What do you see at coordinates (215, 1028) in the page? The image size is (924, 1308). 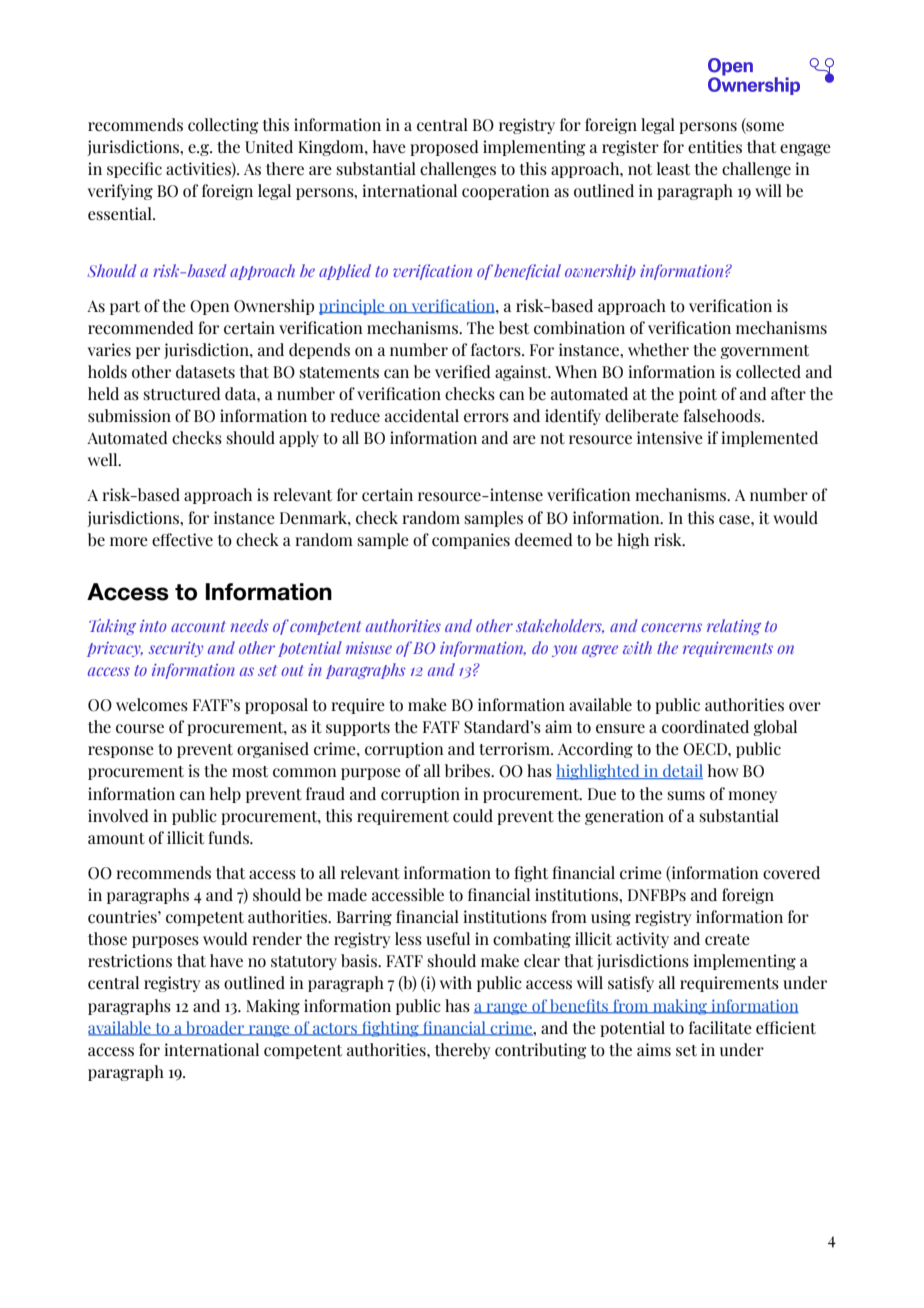 I see `broader` at bounding box center [215, 1028].
